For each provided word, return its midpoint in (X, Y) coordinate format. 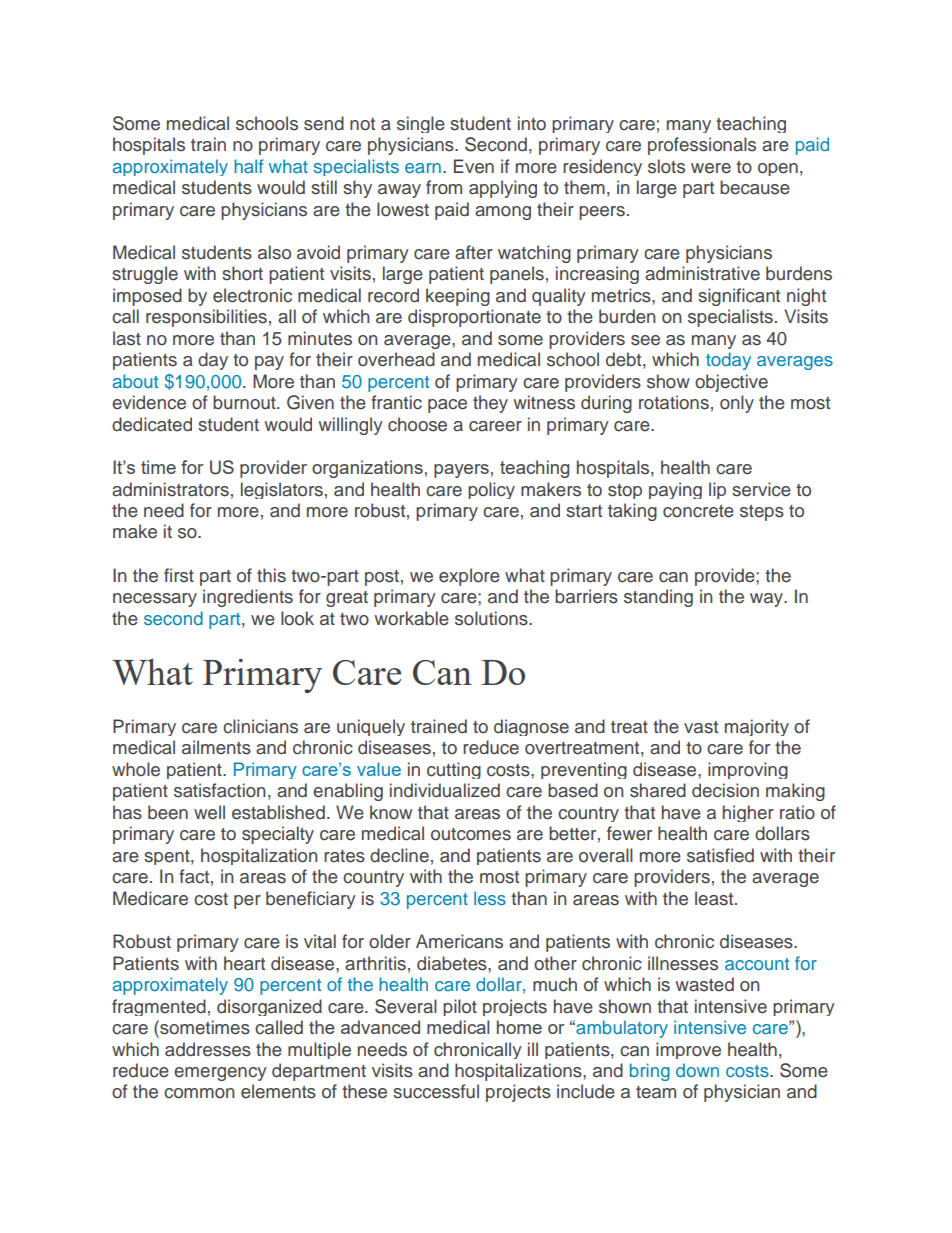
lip (717, 490)
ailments (216, 747)
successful (436, 1091)
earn (423, 168)
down (697, 1070)
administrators (170, 489)
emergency (220, 1074)
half (248, 166)
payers (461, 471)
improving (748, 770)
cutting (454, 770)
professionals (702, 146)
